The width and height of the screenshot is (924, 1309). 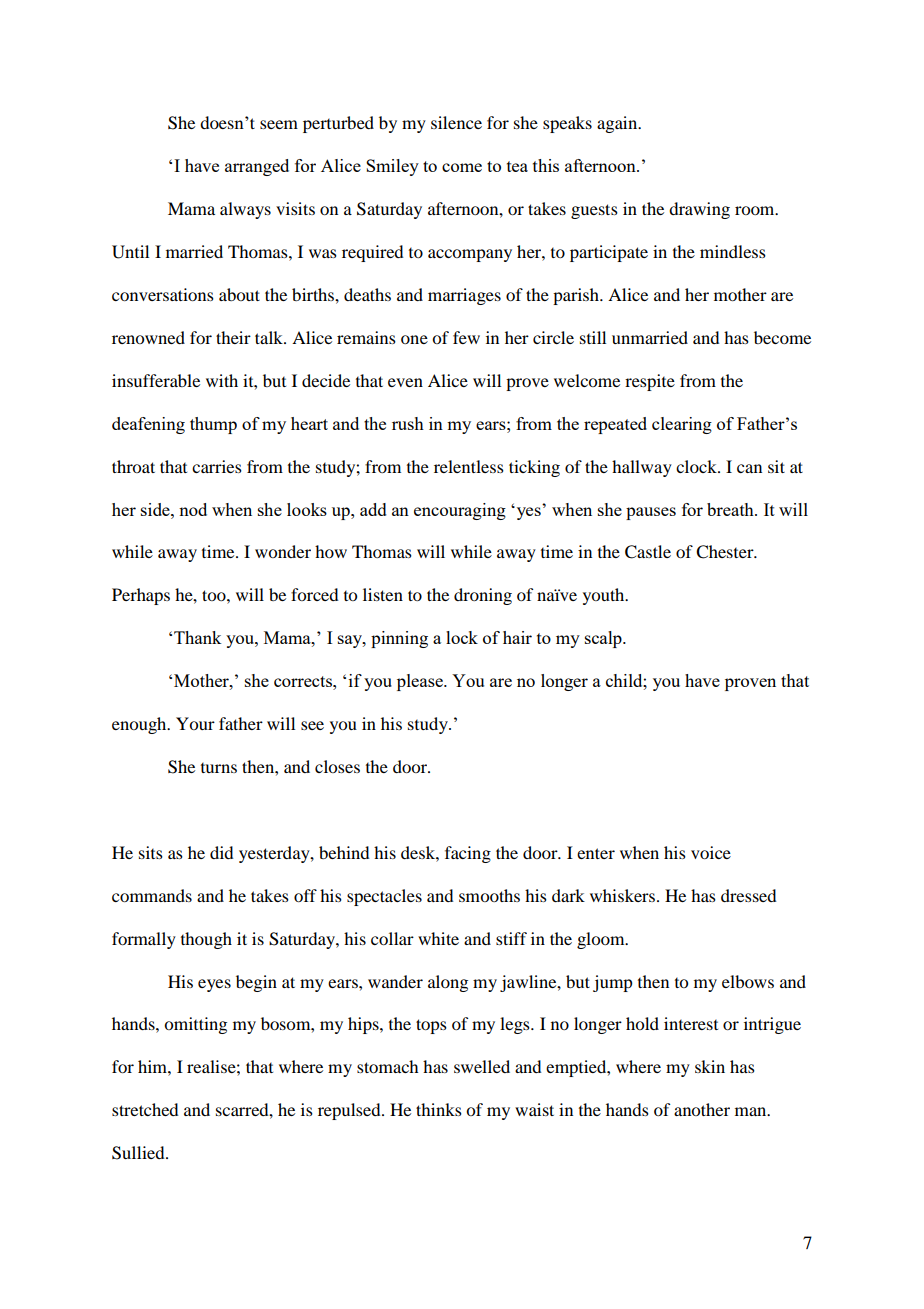 What do you see at coordinates (456, 122) in the screenshot?
I see `silence` at bounding box center [456, 122].
